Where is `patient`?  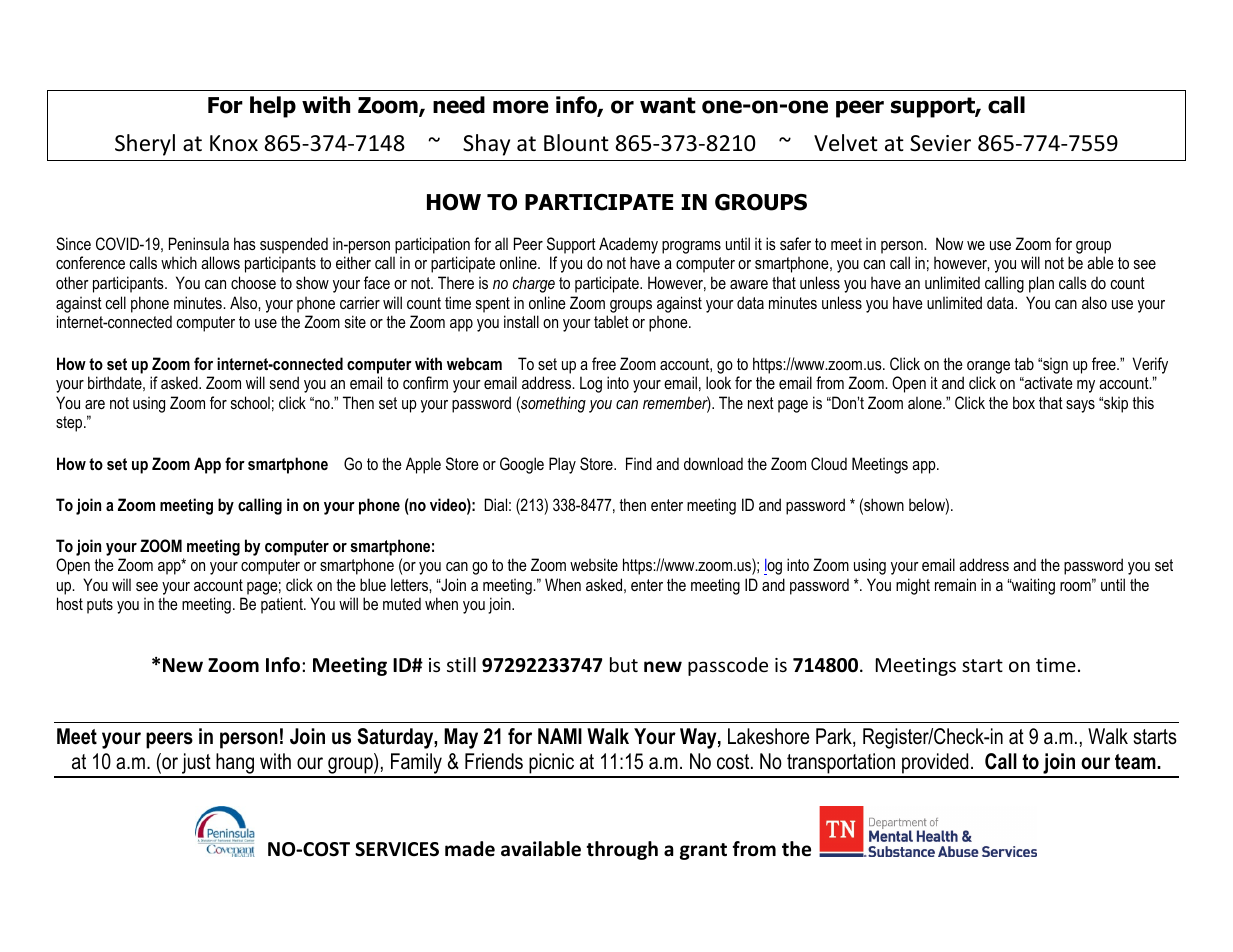 patient is located at coordinates (283, 605).
